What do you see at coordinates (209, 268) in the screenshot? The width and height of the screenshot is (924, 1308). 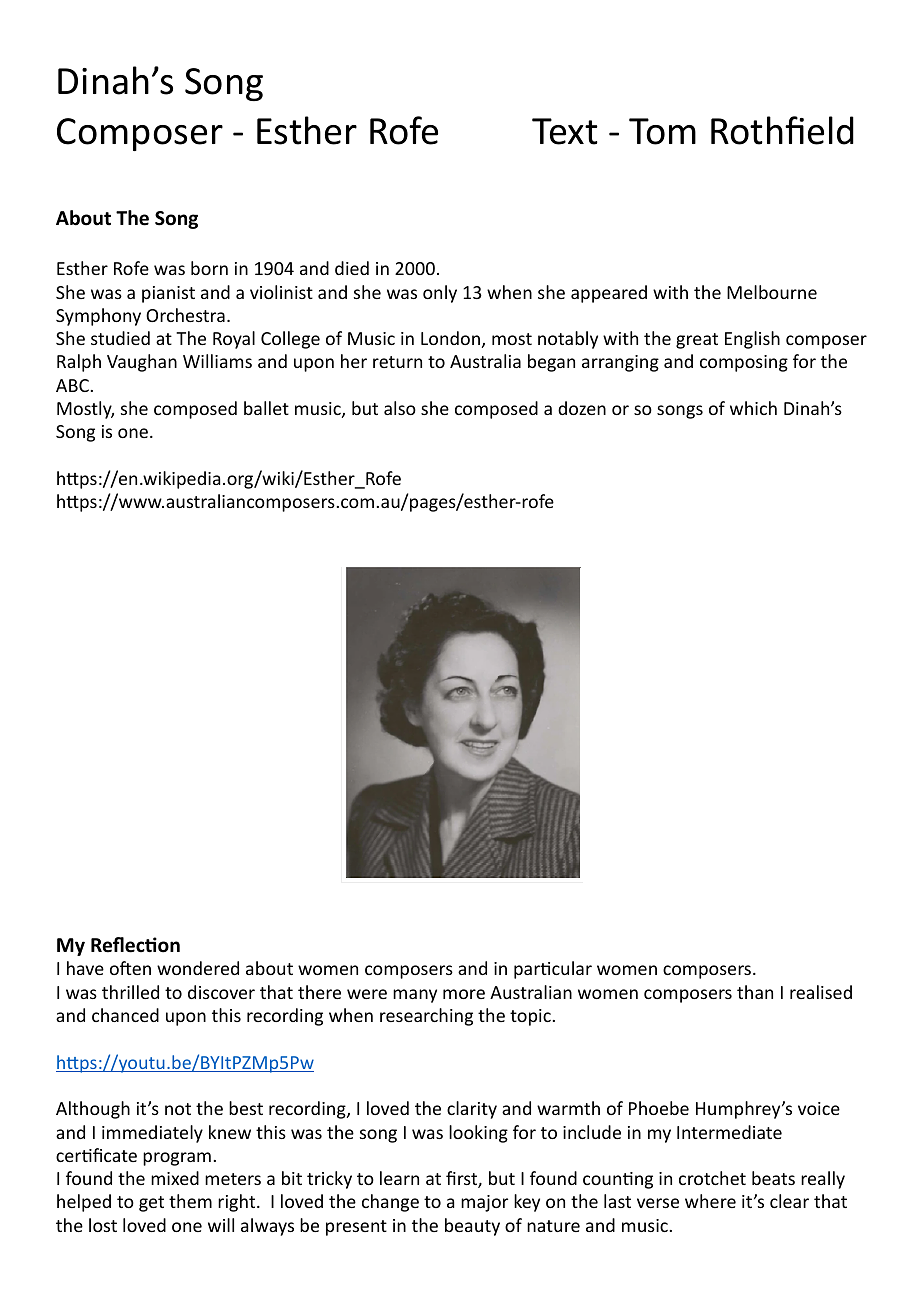 I see `born` at bounding box center [209, 268].
